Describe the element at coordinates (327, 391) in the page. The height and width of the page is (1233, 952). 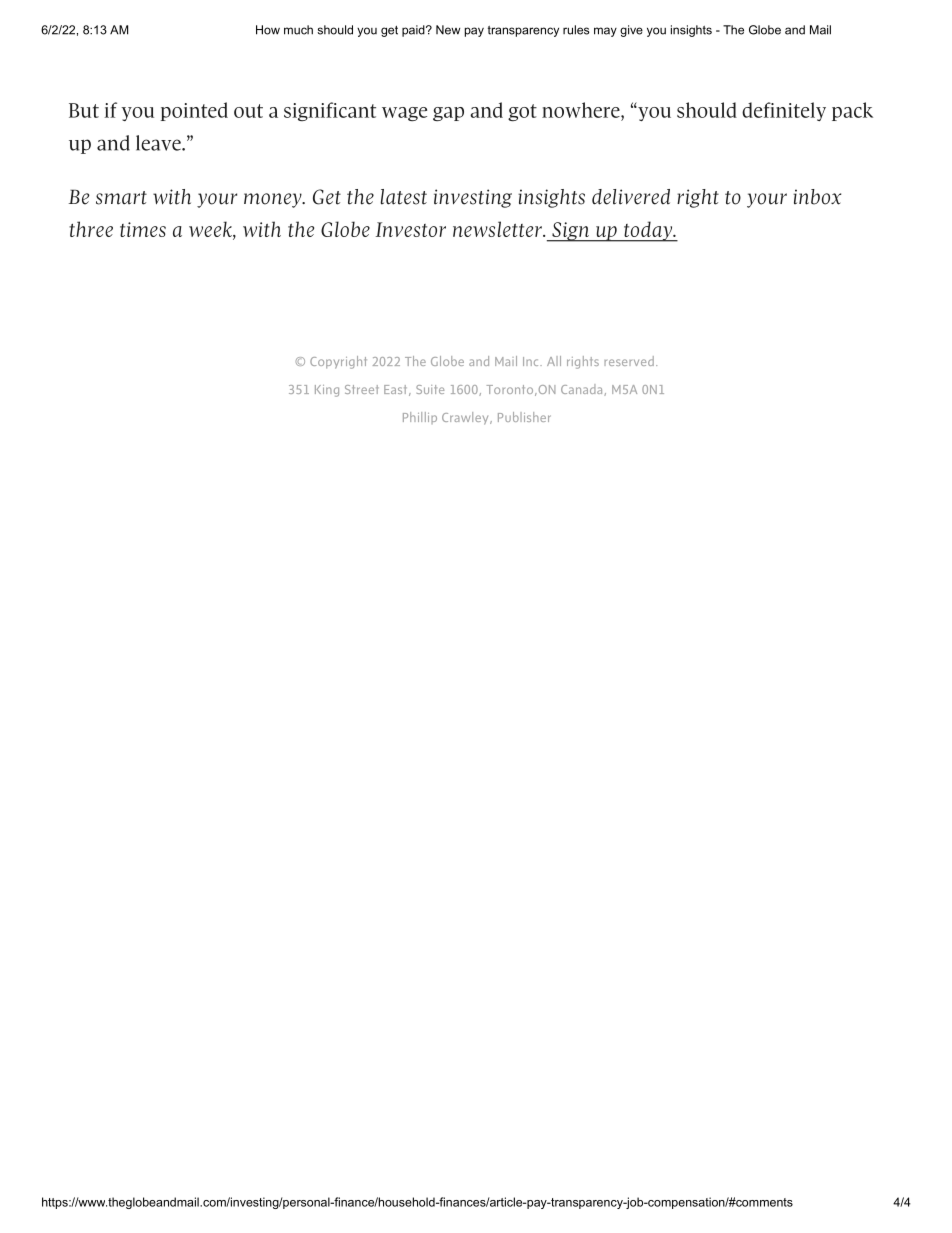
I see `King` at that location.
